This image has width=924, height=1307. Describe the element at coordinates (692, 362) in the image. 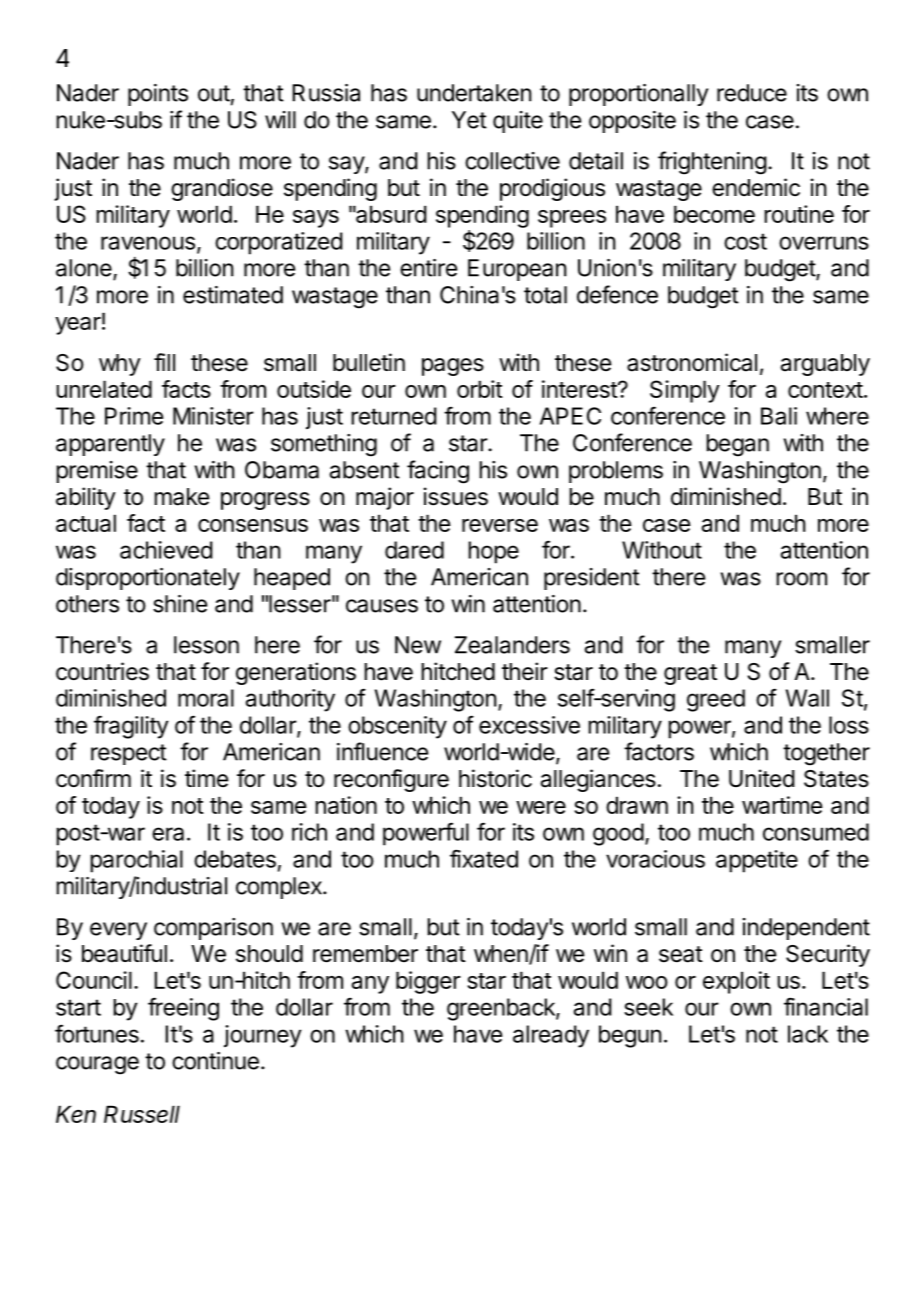

I see `astronomical` at that location.
